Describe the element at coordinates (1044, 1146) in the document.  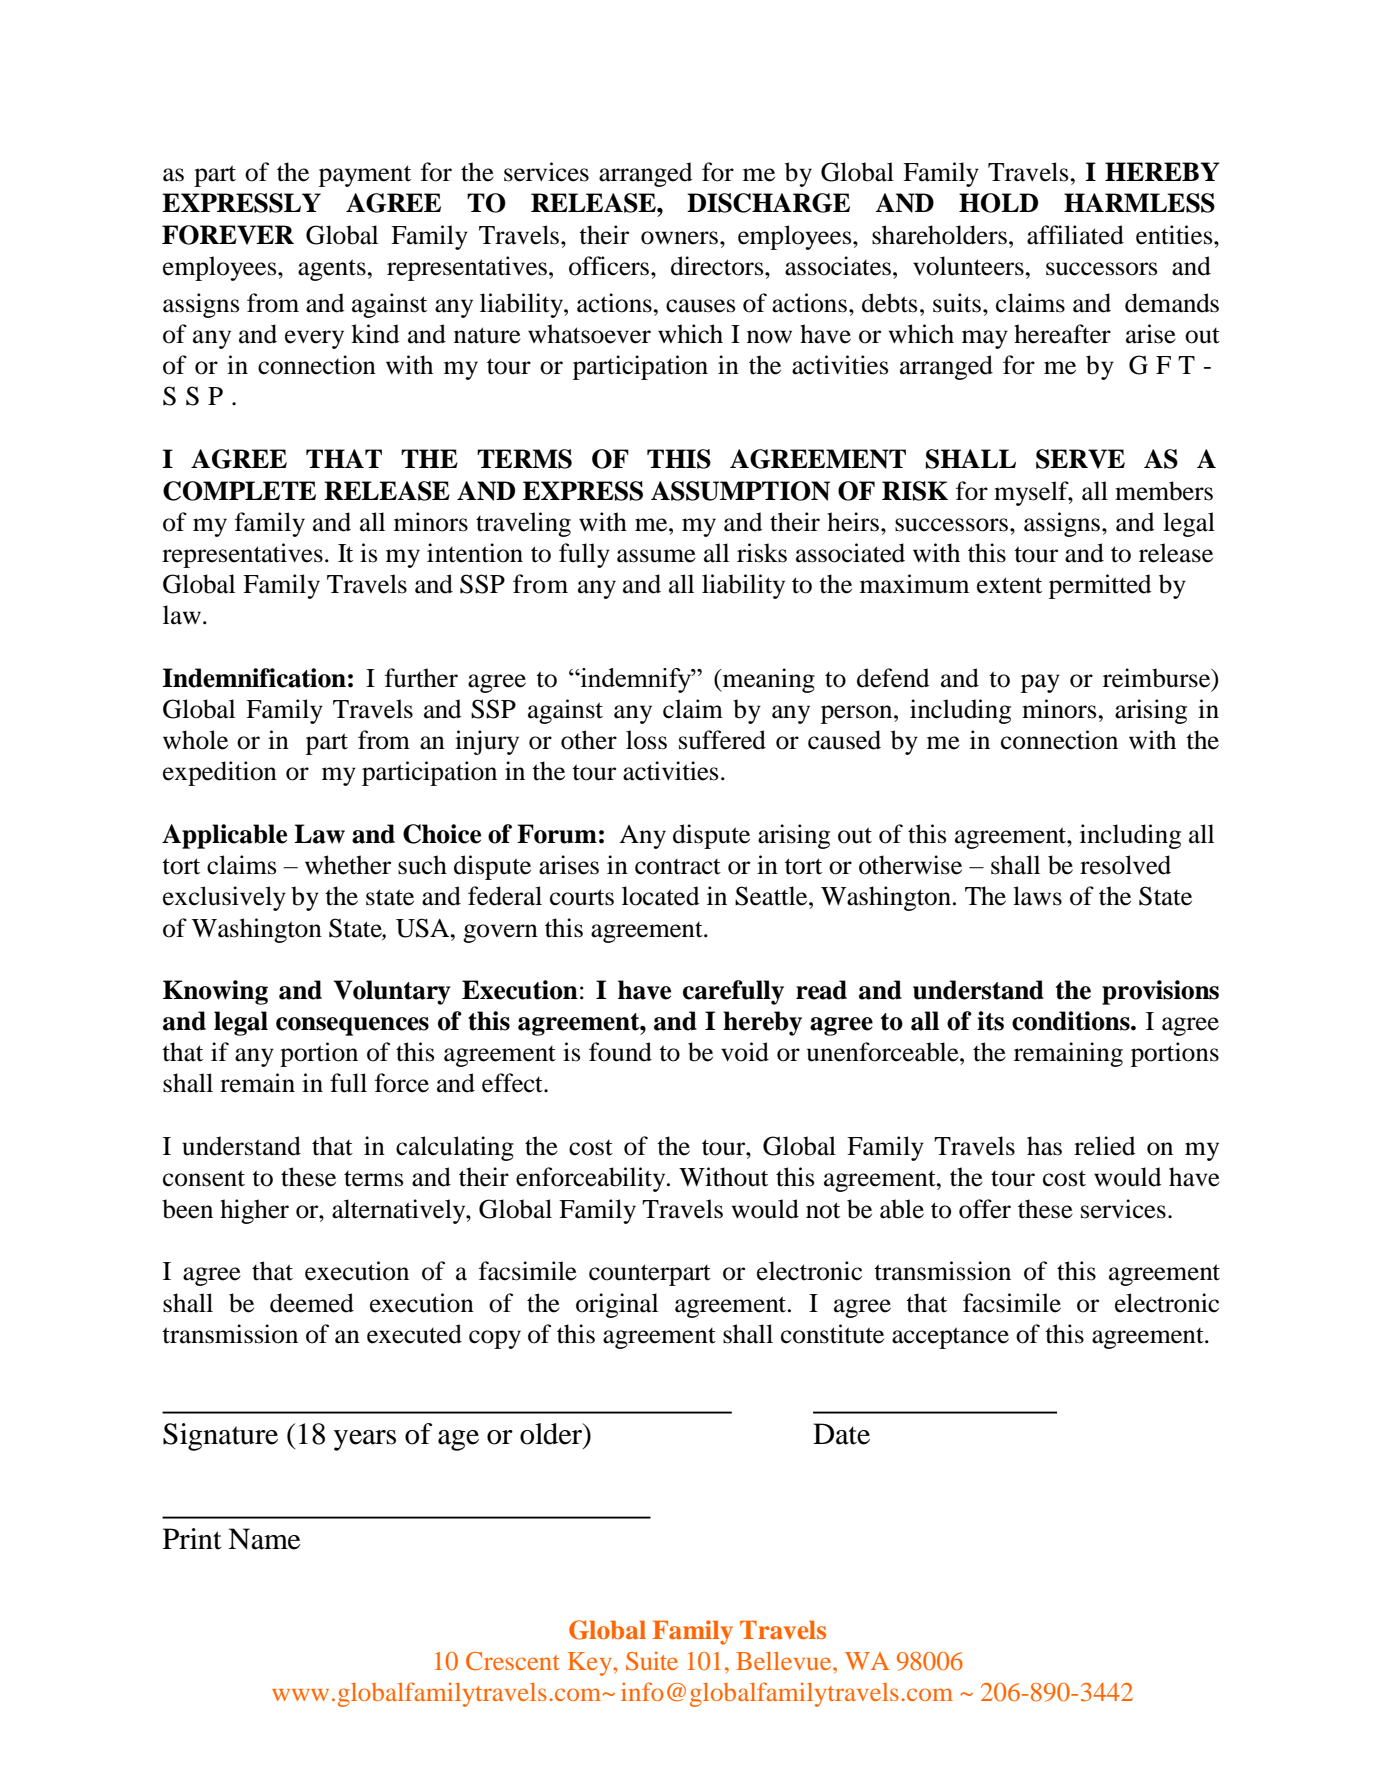
I see `has` at that location.
